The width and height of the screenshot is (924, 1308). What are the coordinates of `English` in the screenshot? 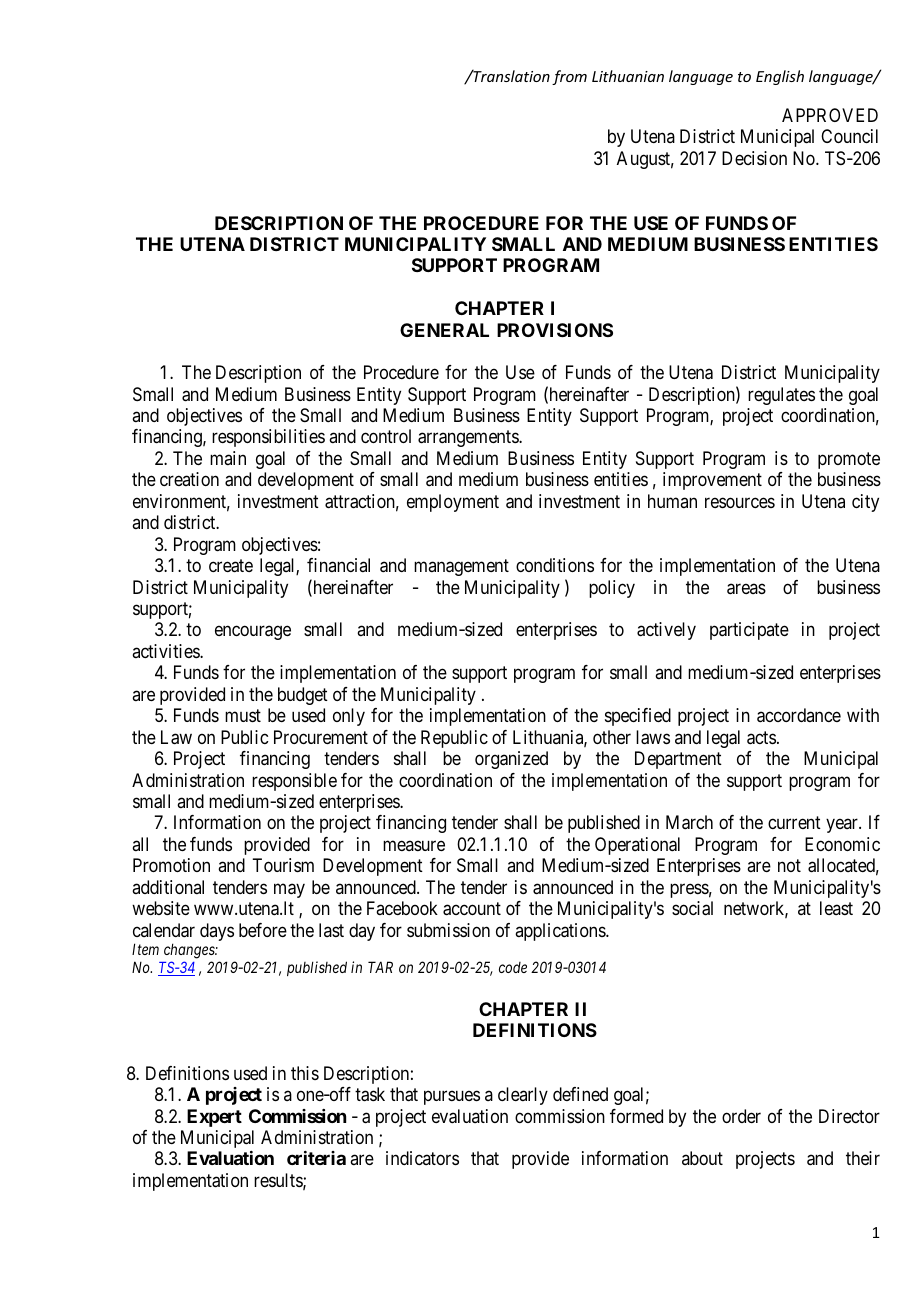 It's located at (780, 77).
